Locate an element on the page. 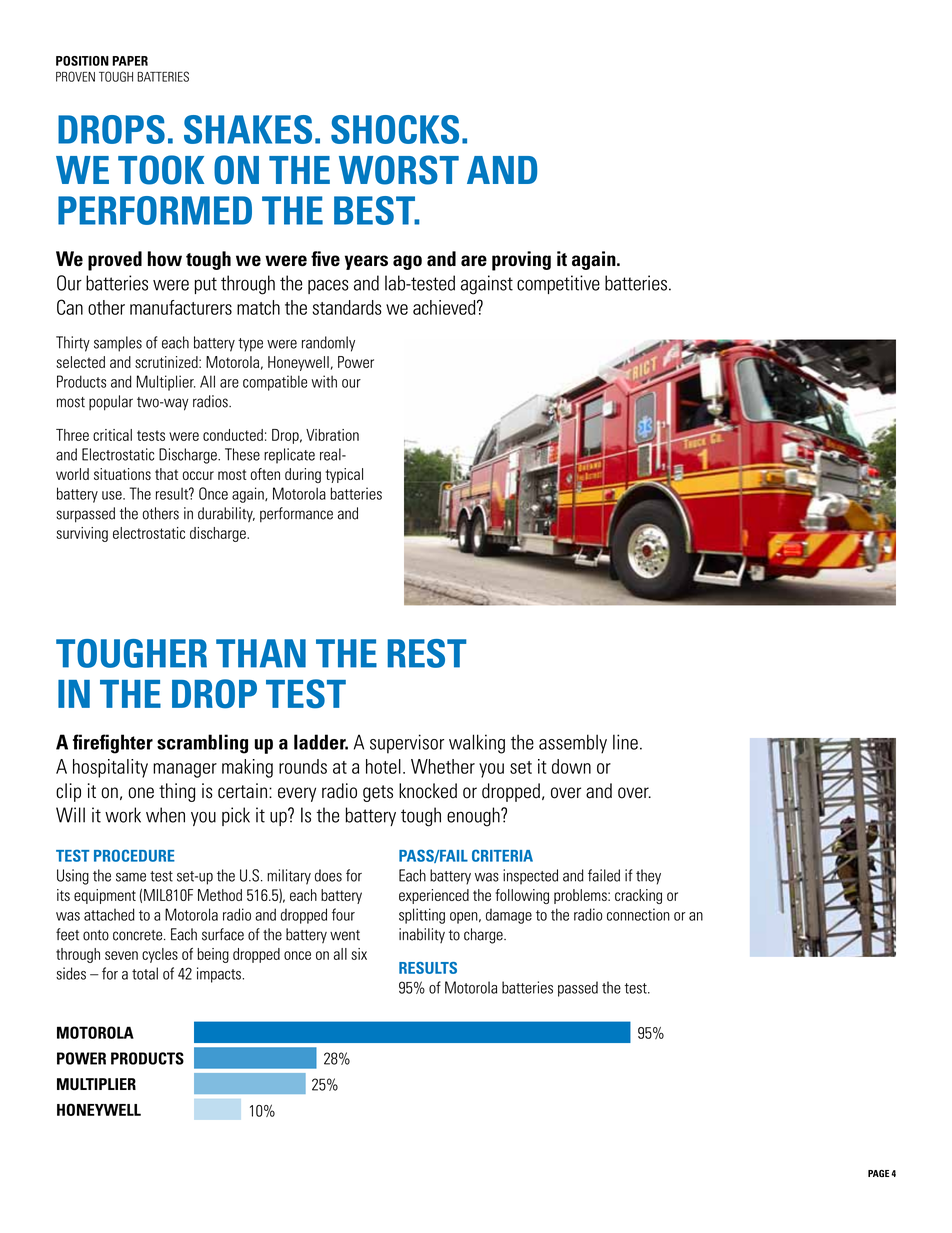  total is located at coordinates (145, 973).
